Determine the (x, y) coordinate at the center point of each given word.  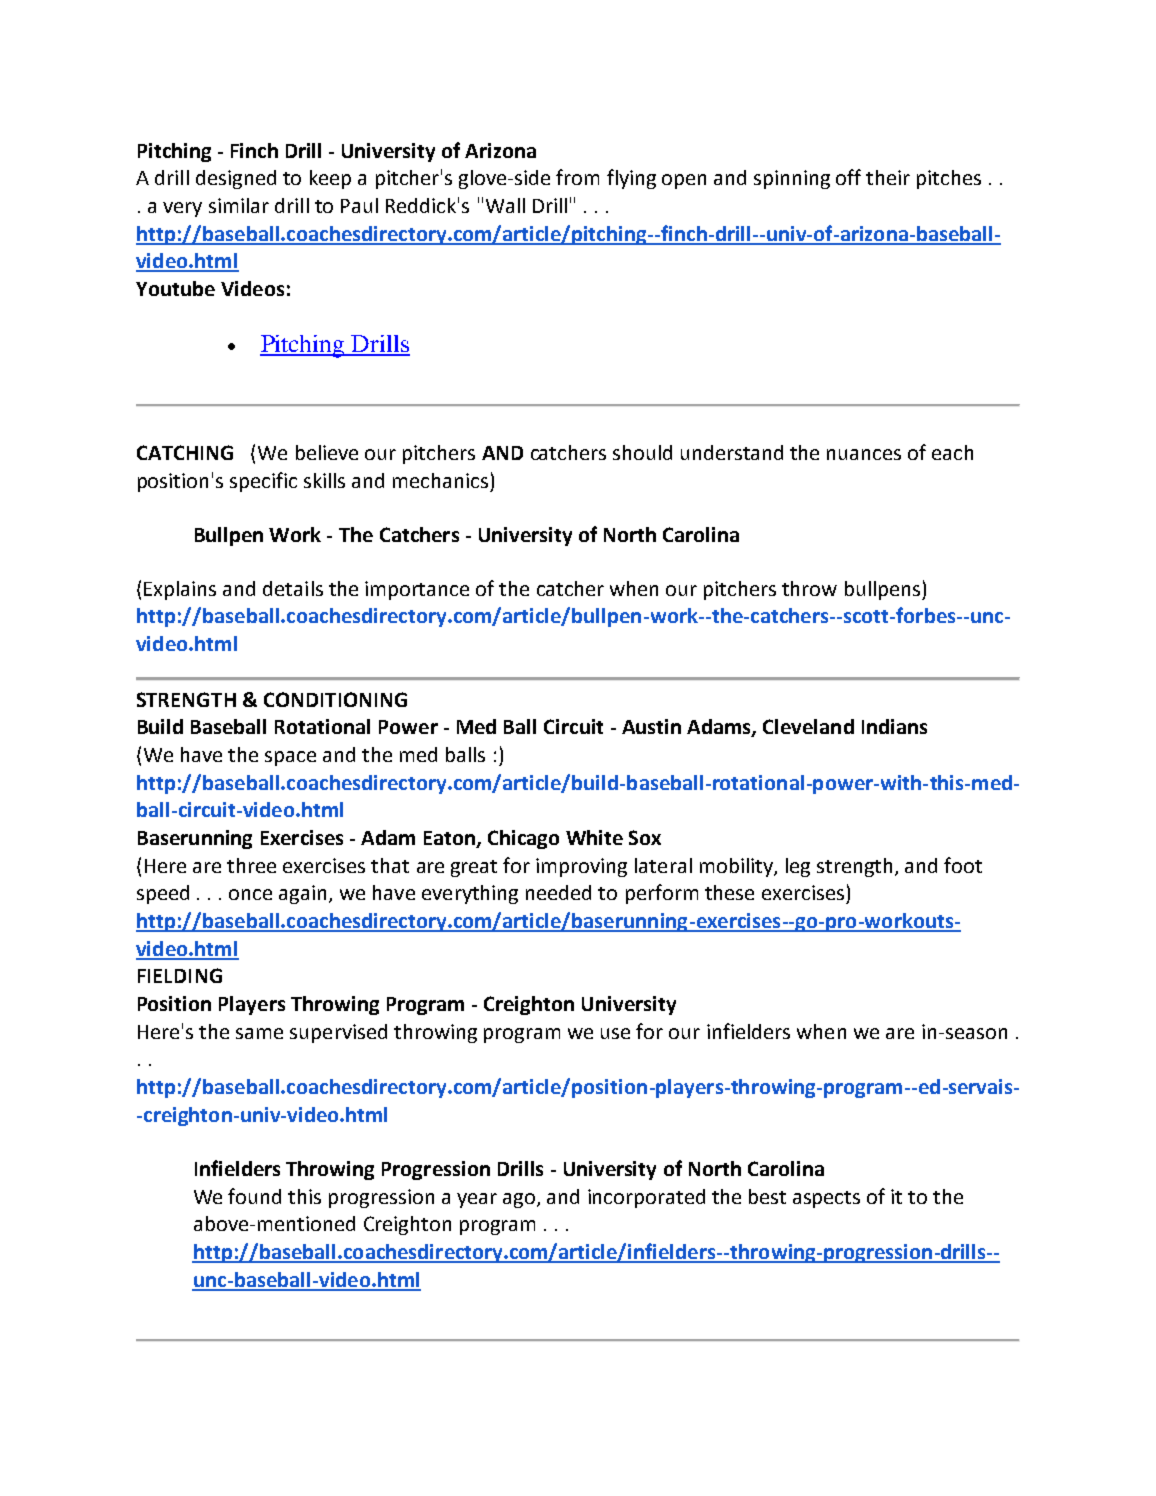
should (642, 452)
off (848, 177)
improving (581, 867)
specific (263, 482)
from (577, 177)
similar (239, 205)
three (251, 865)
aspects (826, 1199)
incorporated (646, 1198)
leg (798, 867)
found (254, 1196)
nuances (864, 454)
